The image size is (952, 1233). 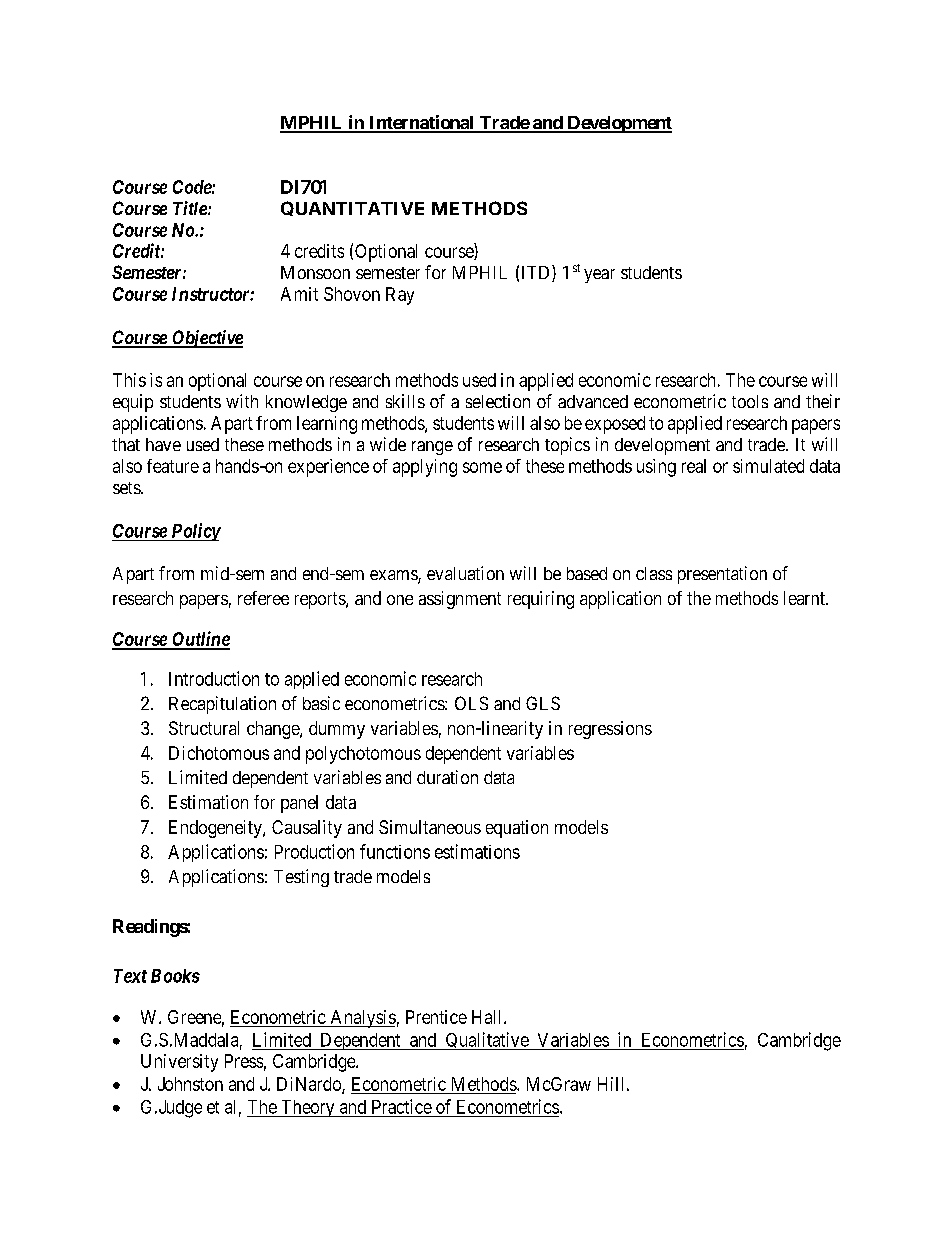 I want to click on International, so click(x=421, y=123).
